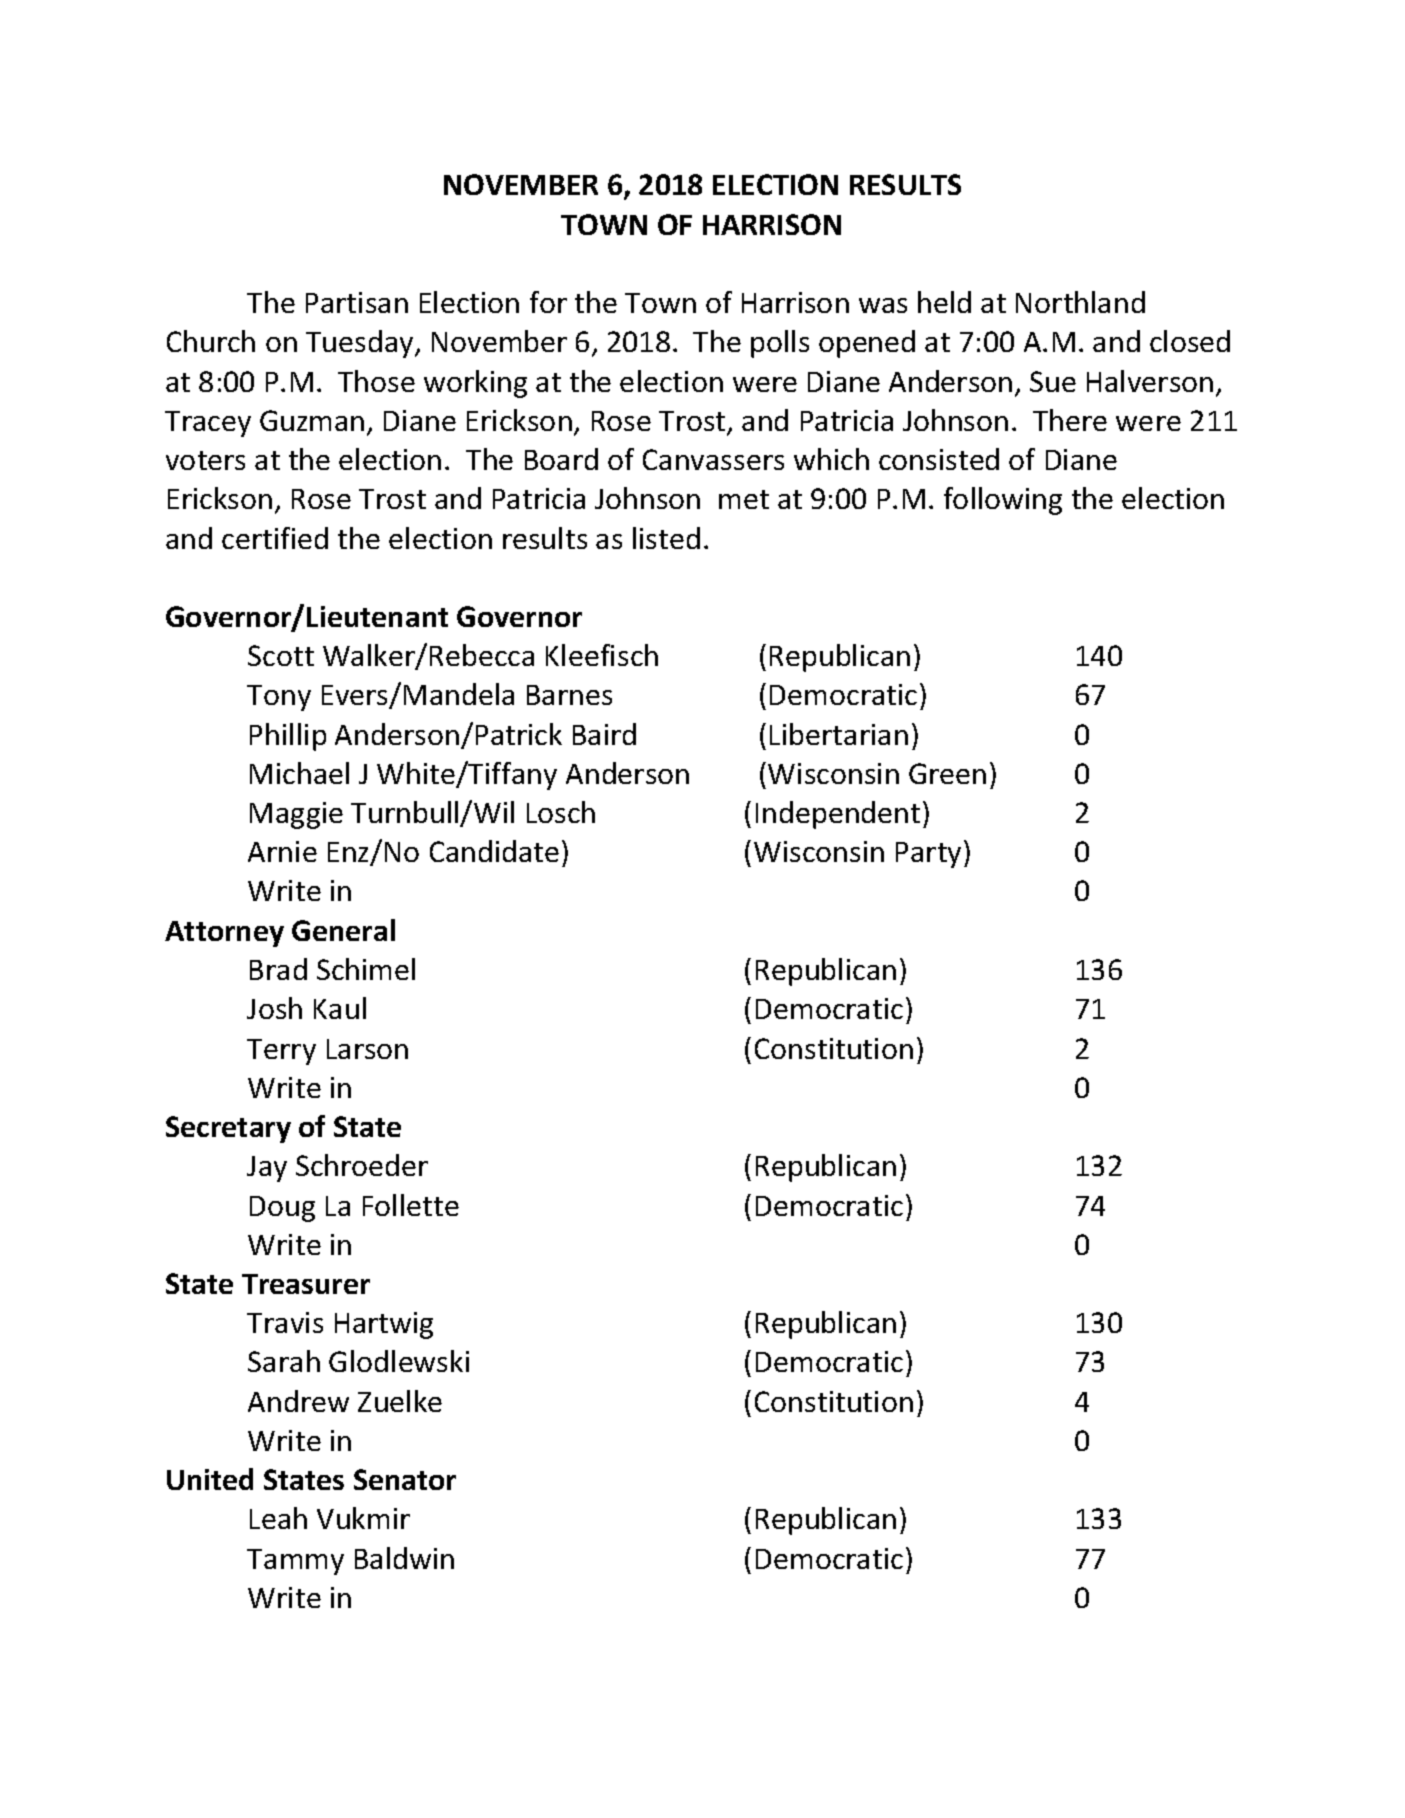 The image size is (1405, 1818). Describe the element at coordinates (604, 734) in the document. I see `Baird` at that location.
